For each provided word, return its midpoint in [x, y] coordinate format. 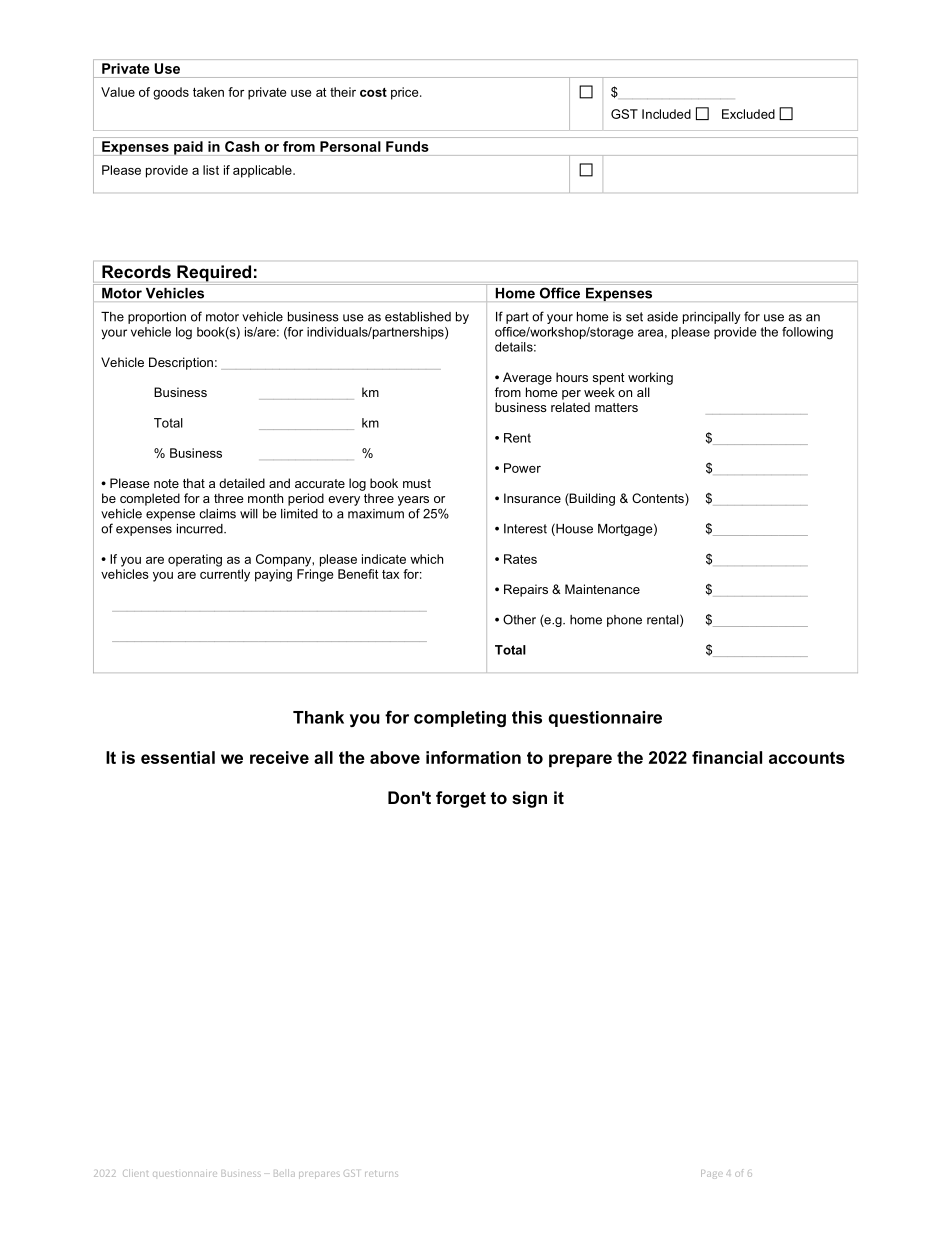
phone [624, 621]
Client [136, 1173]
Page [712, 1174]
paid [188, 148]
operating [195, 560]
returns [381, 1173]
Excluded [748, 114]
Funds [407, 146]
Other [519, 619]
